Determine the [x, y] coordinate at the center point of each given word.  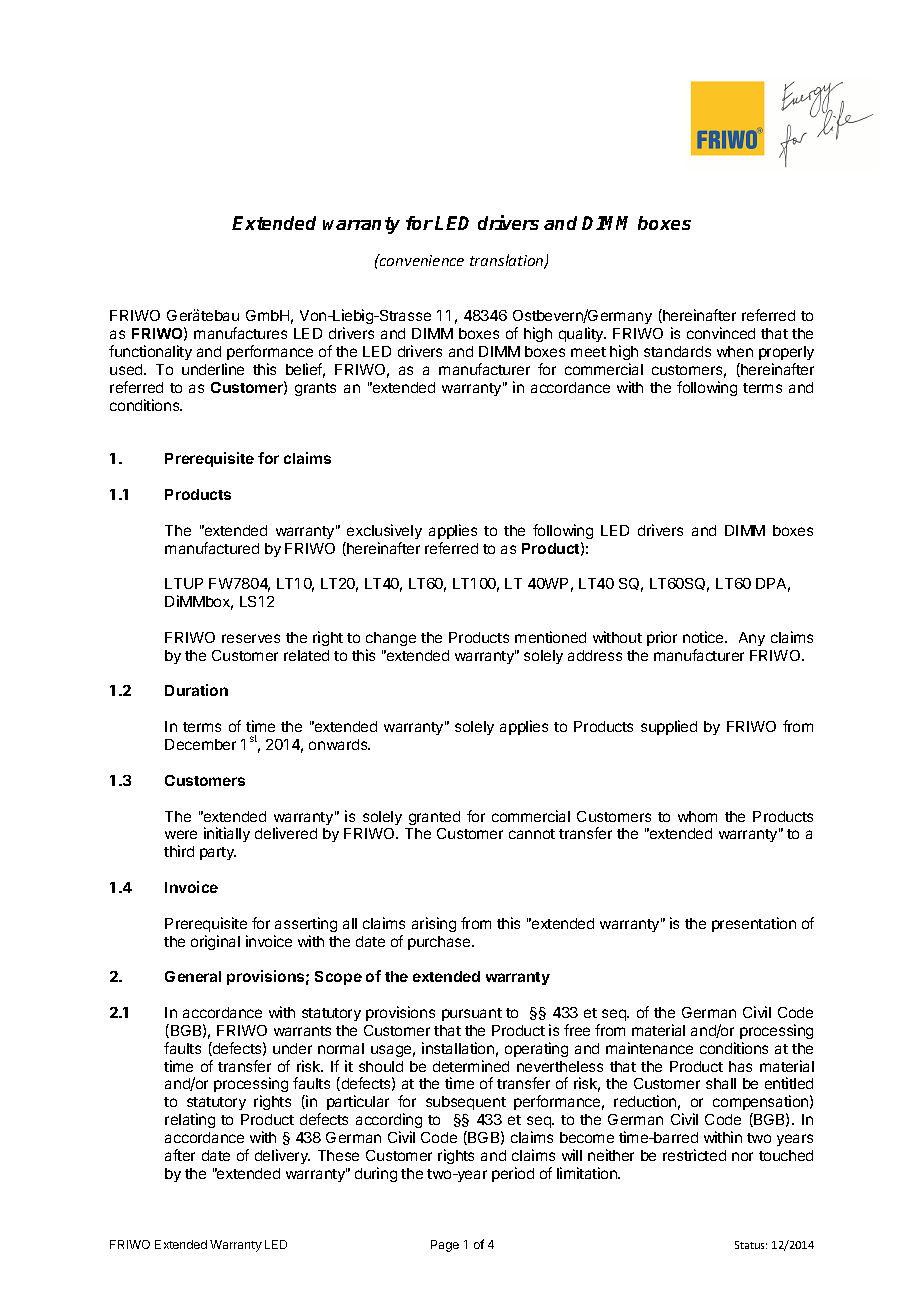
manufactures [240, 333]
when [735, 351]
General [193, 976]
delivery [282, 1156]
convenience [421, 260]
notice [704, 637]
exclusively [384, 531]
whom [697, 816]
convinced [721, 333]
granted [434, 818]
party [218, 853]
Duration [196, 690]
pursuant [472, 1014]
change [391, 639]
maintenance [649, 1048]
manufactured [212, 548]
